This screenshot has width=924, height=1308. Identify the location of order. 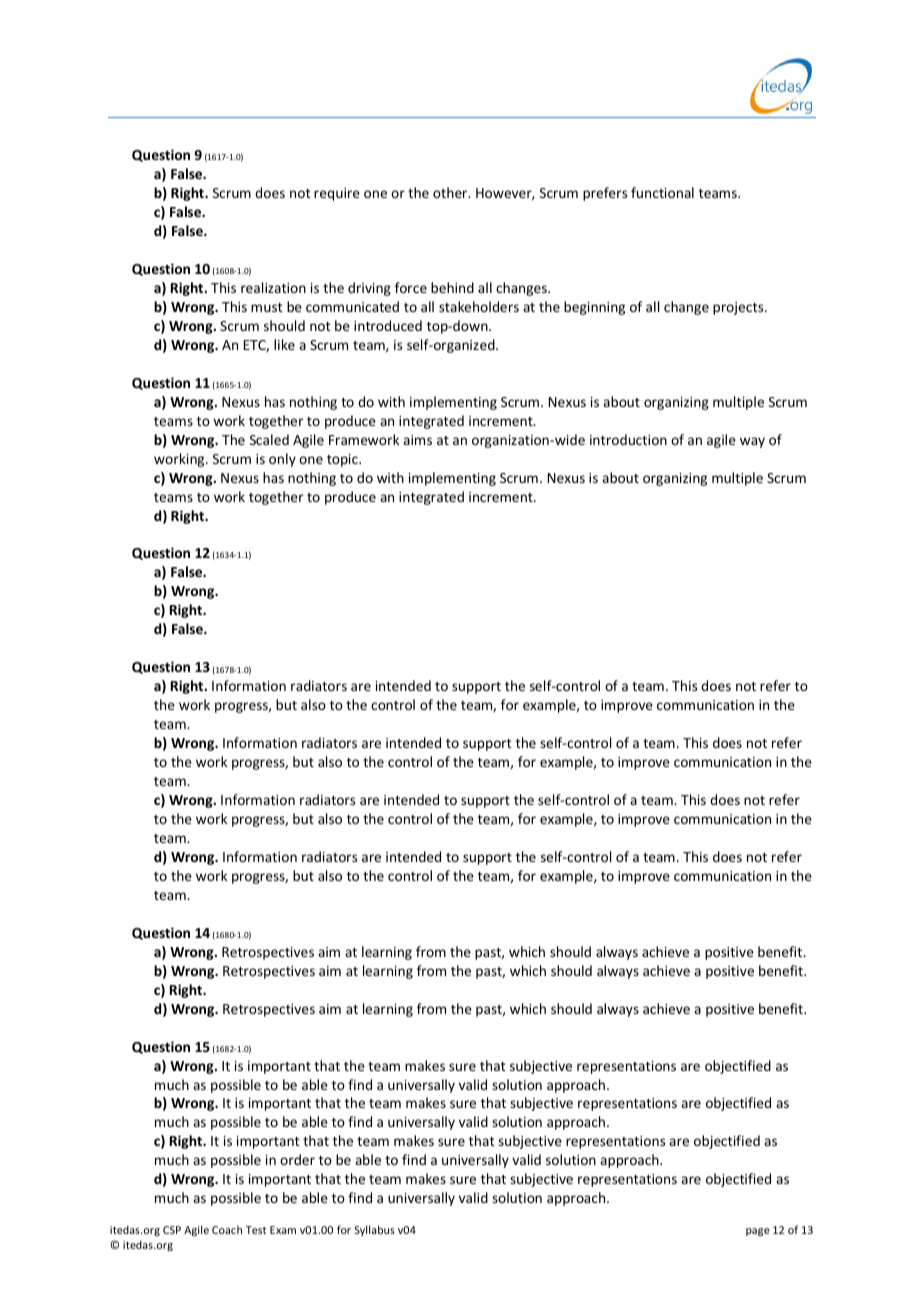
(297, 1159).
